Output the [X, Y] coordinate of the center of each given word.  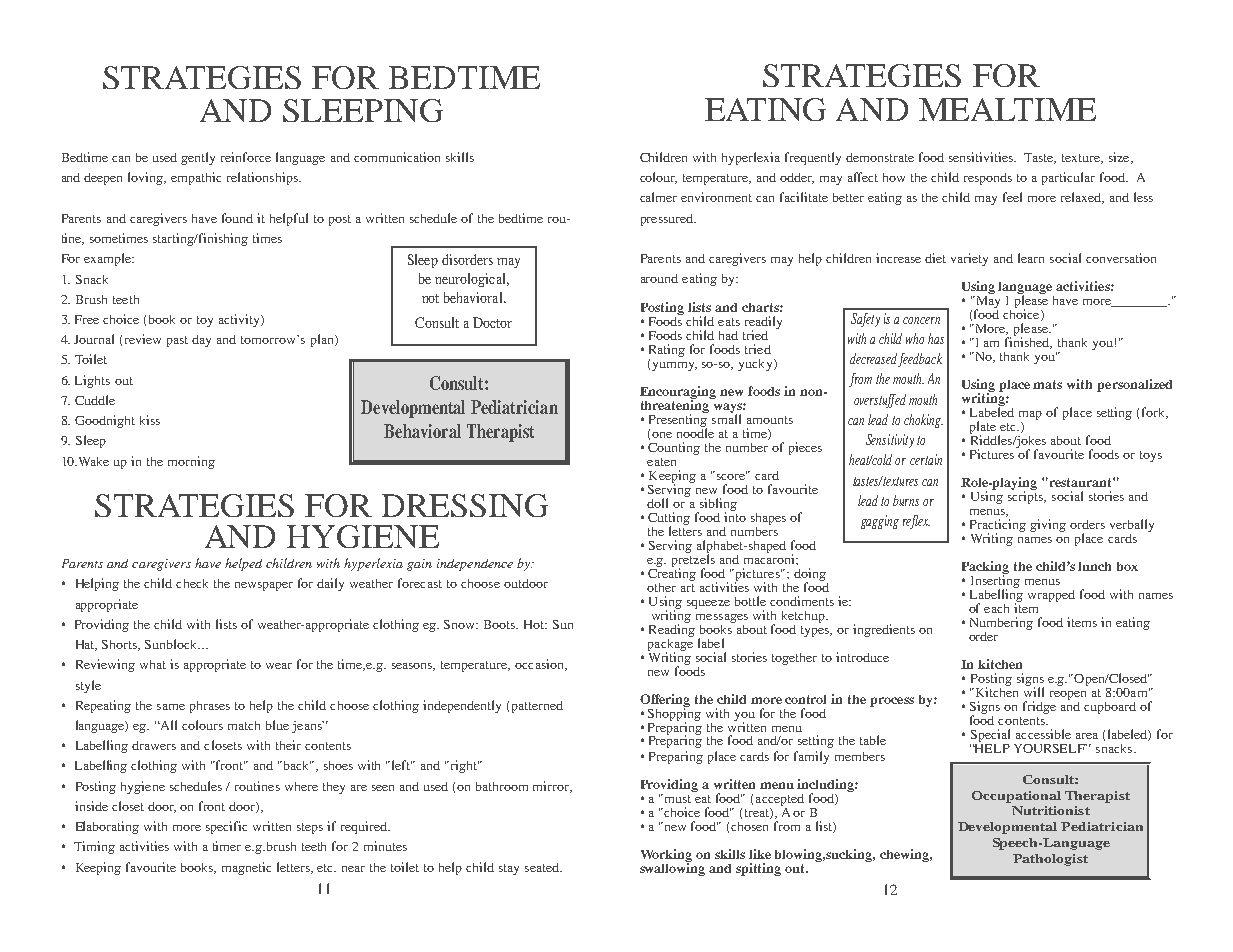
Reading [672, 629]
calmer [658, 197]
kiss [150, 420]
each [996, 608]
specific [226, 827]
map [1030, 415]
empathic [196, 178]
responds [988, 179]
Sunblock [172, 644]
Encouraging [678, 393]
